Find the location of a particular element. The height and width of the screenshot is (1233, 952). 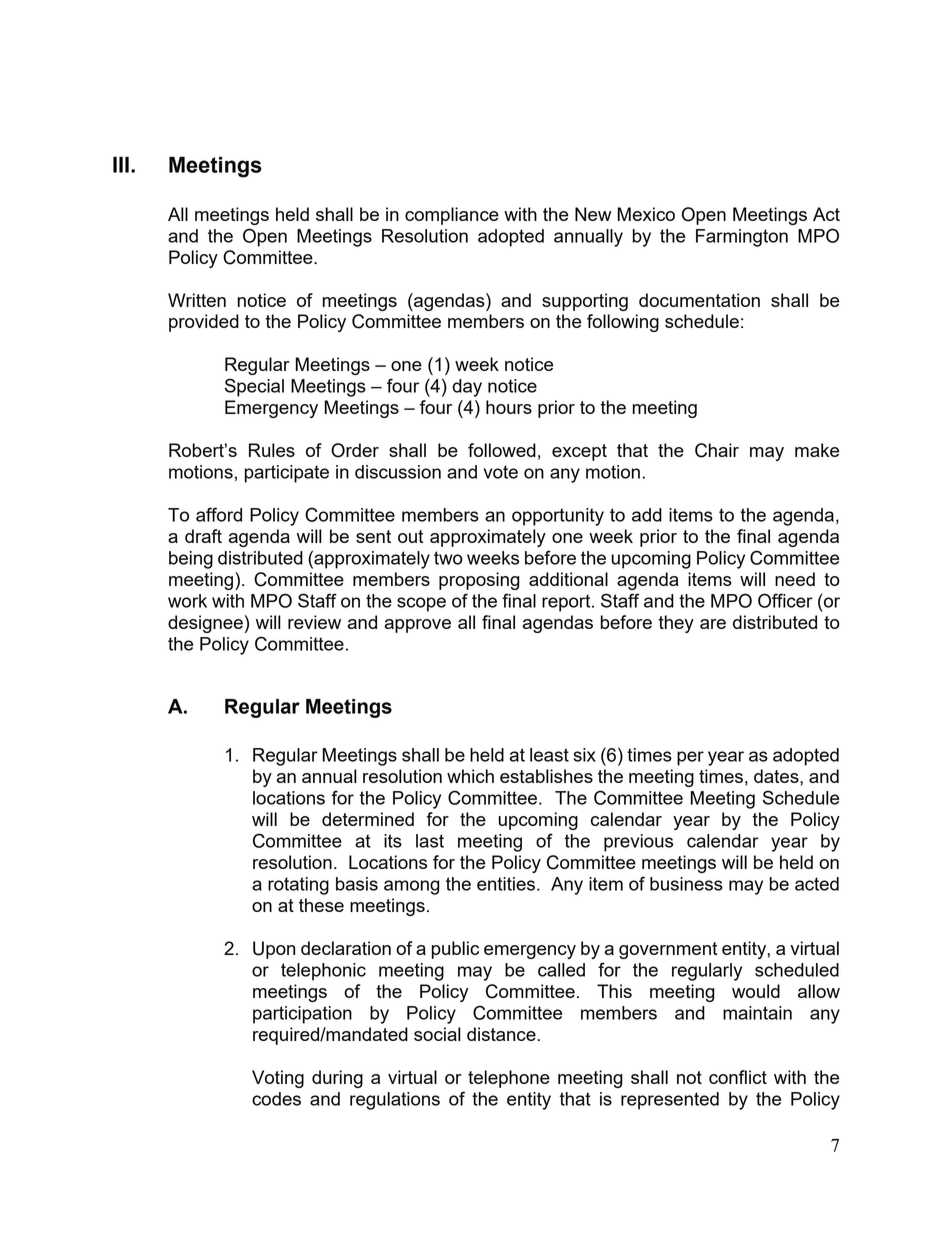

rotating is located at coordinates (298, 886).
